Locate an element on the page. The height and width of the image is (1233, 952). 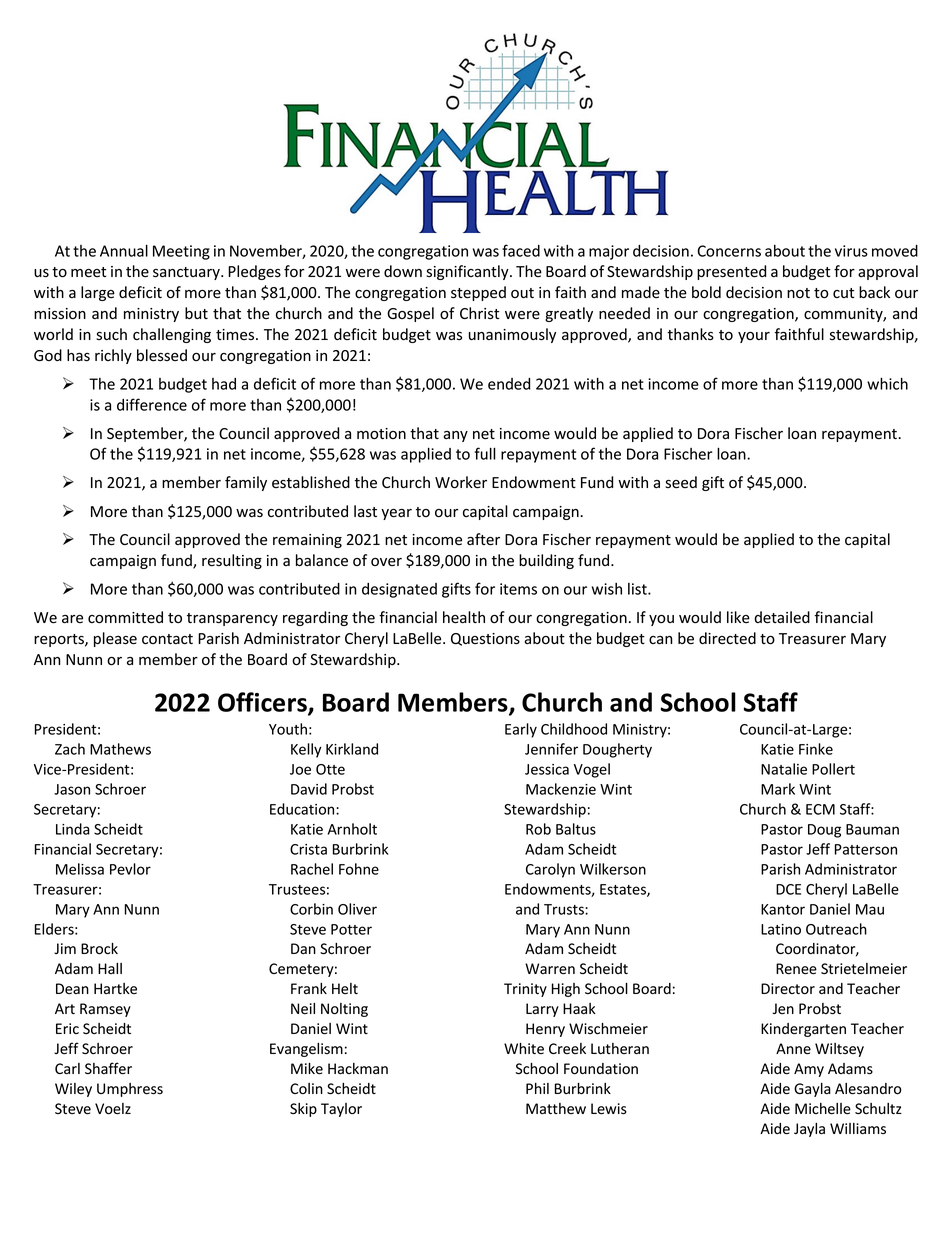
not is located at coordinates (798, 293).
